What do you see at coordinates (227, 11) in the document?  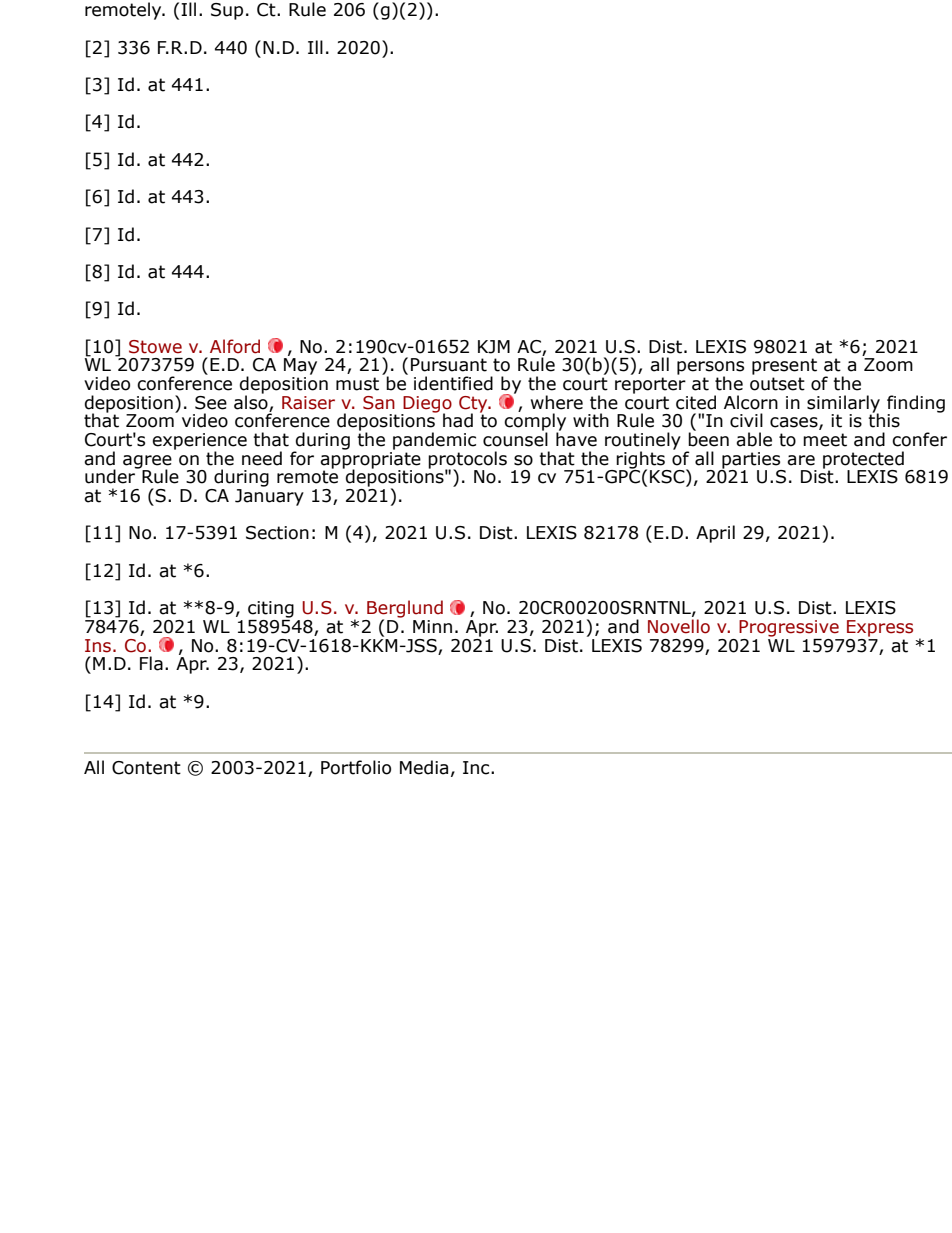 I see `Sup` at bounding box center [227, 11].
